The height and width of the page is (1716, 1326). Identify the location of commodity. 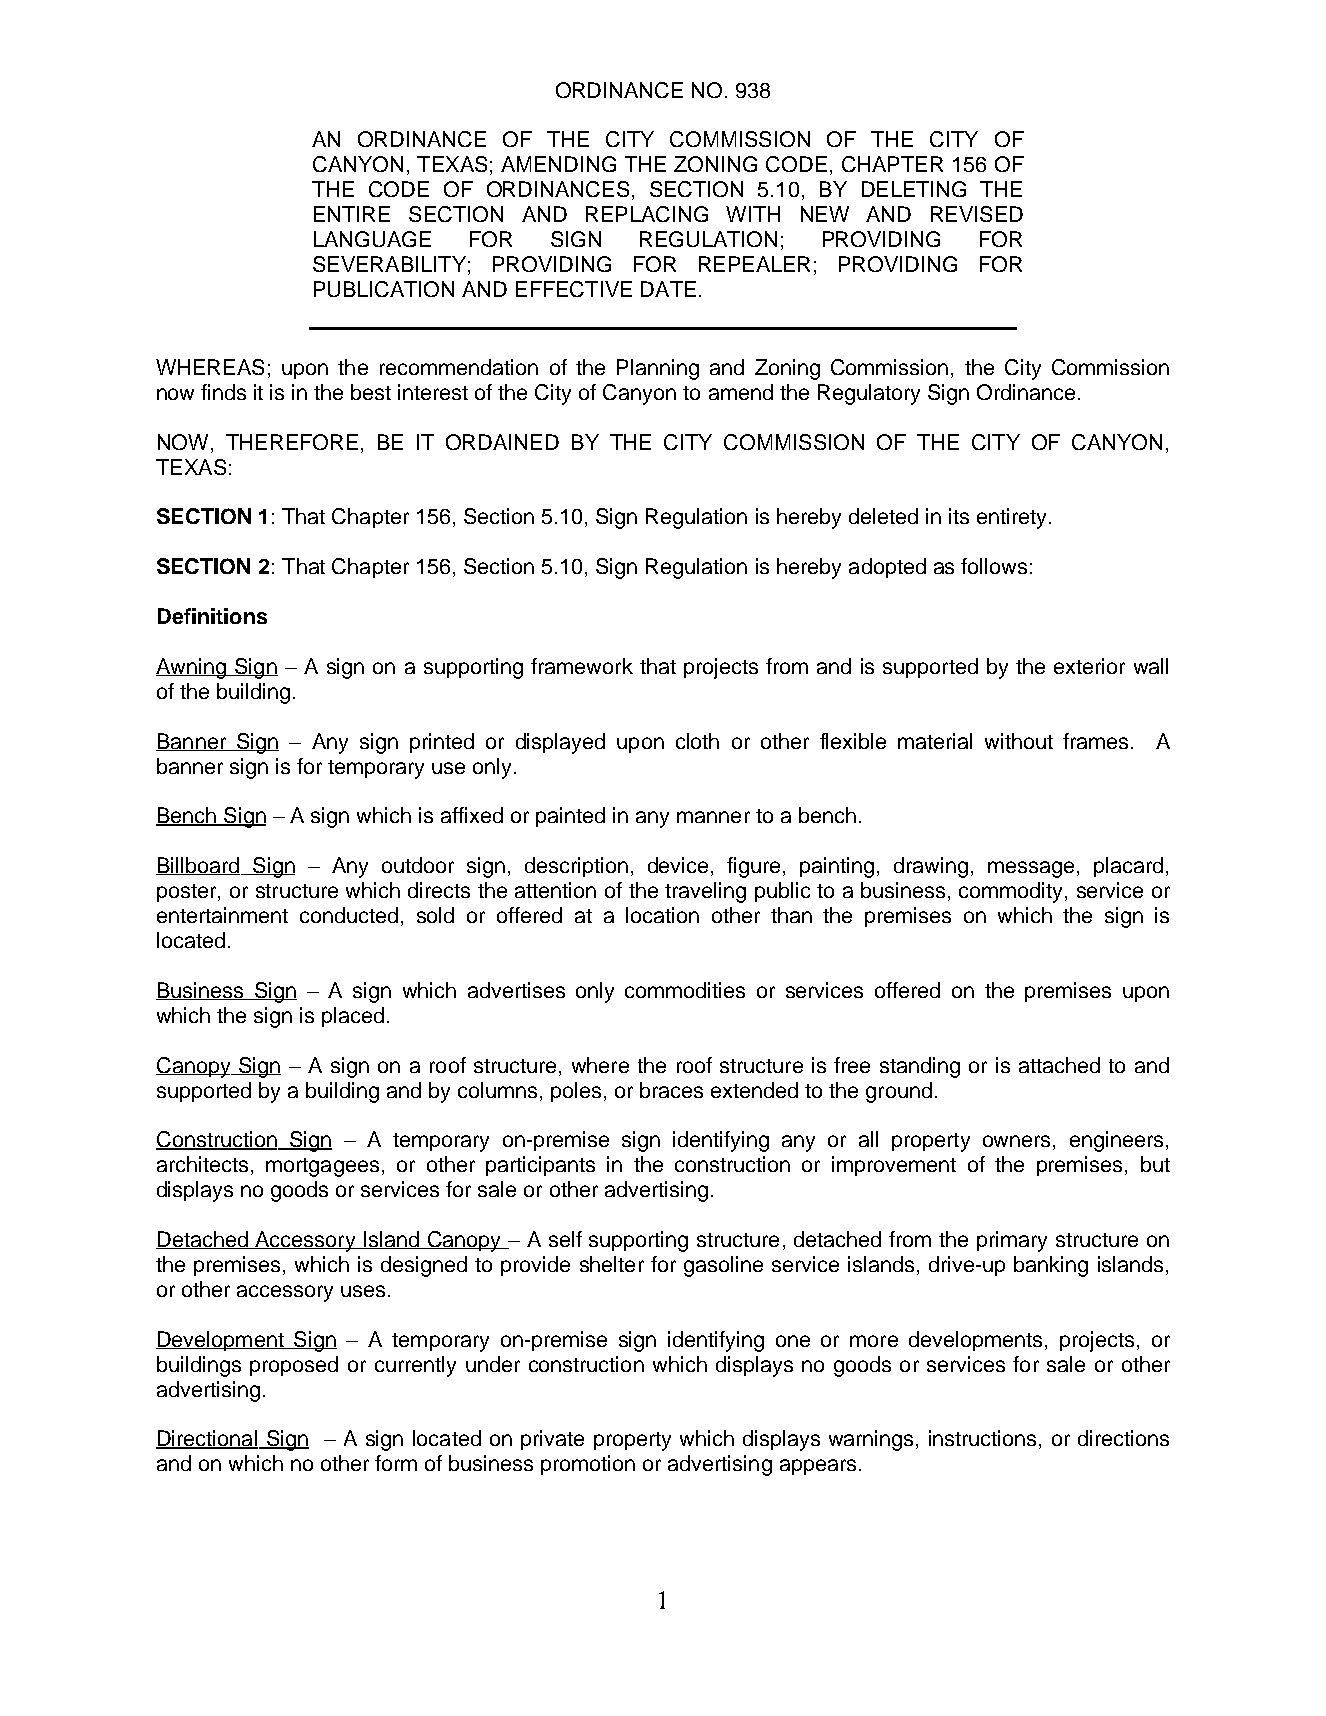
(1010, 892).
